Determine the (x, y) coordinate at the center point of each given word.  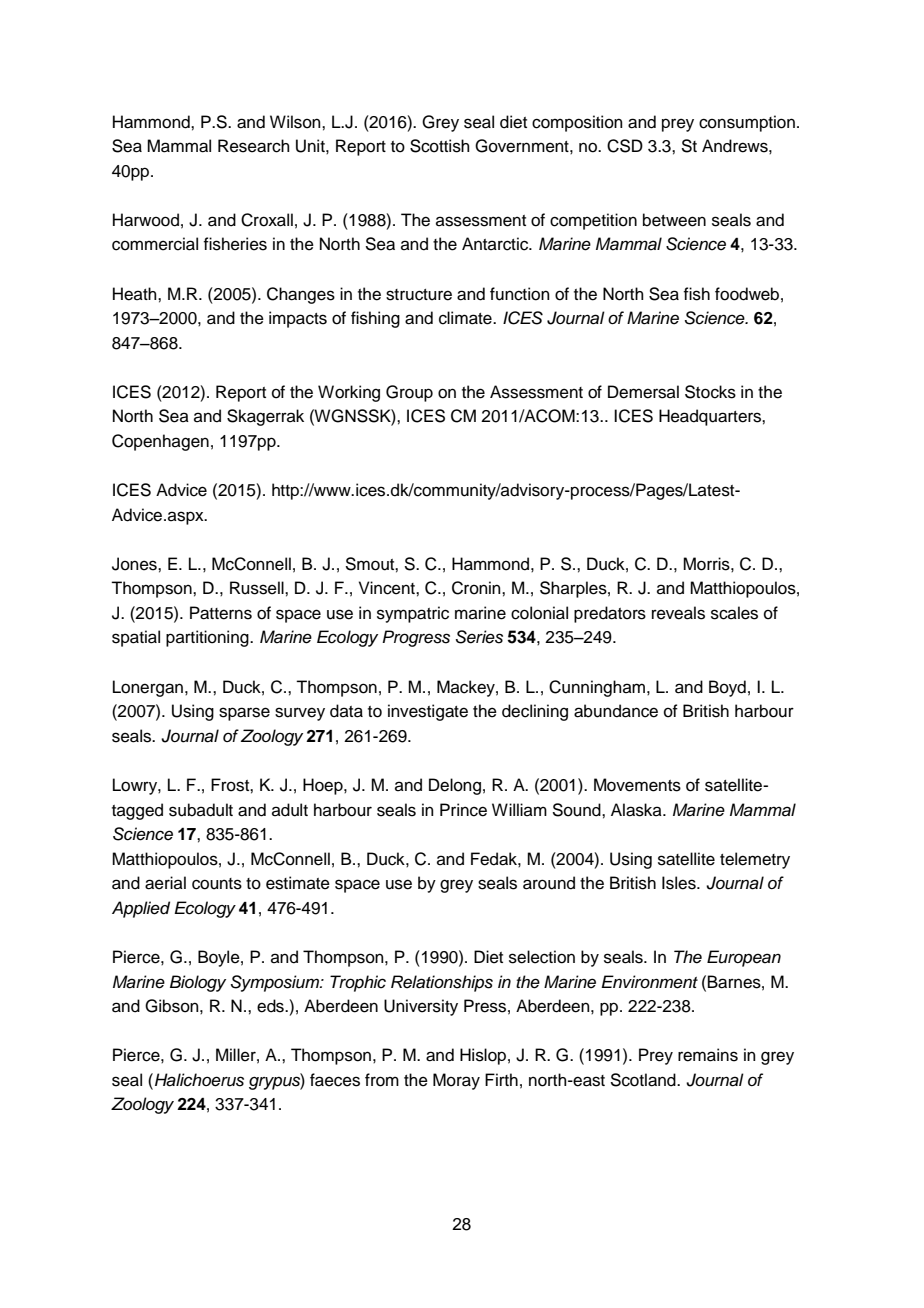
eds (271, 1006)
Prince (463, 810)
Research (254, 146)
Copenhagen (160, 442)
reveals (678, 613)
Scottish (440, 146)
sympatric (413, 614)
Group (409, 393)
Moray (456, 1081)
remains (708, 1055)
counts (217, 884)
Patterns (221, 613)
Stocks (710, 392)
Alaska (637, 810)
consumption (747, 123)
